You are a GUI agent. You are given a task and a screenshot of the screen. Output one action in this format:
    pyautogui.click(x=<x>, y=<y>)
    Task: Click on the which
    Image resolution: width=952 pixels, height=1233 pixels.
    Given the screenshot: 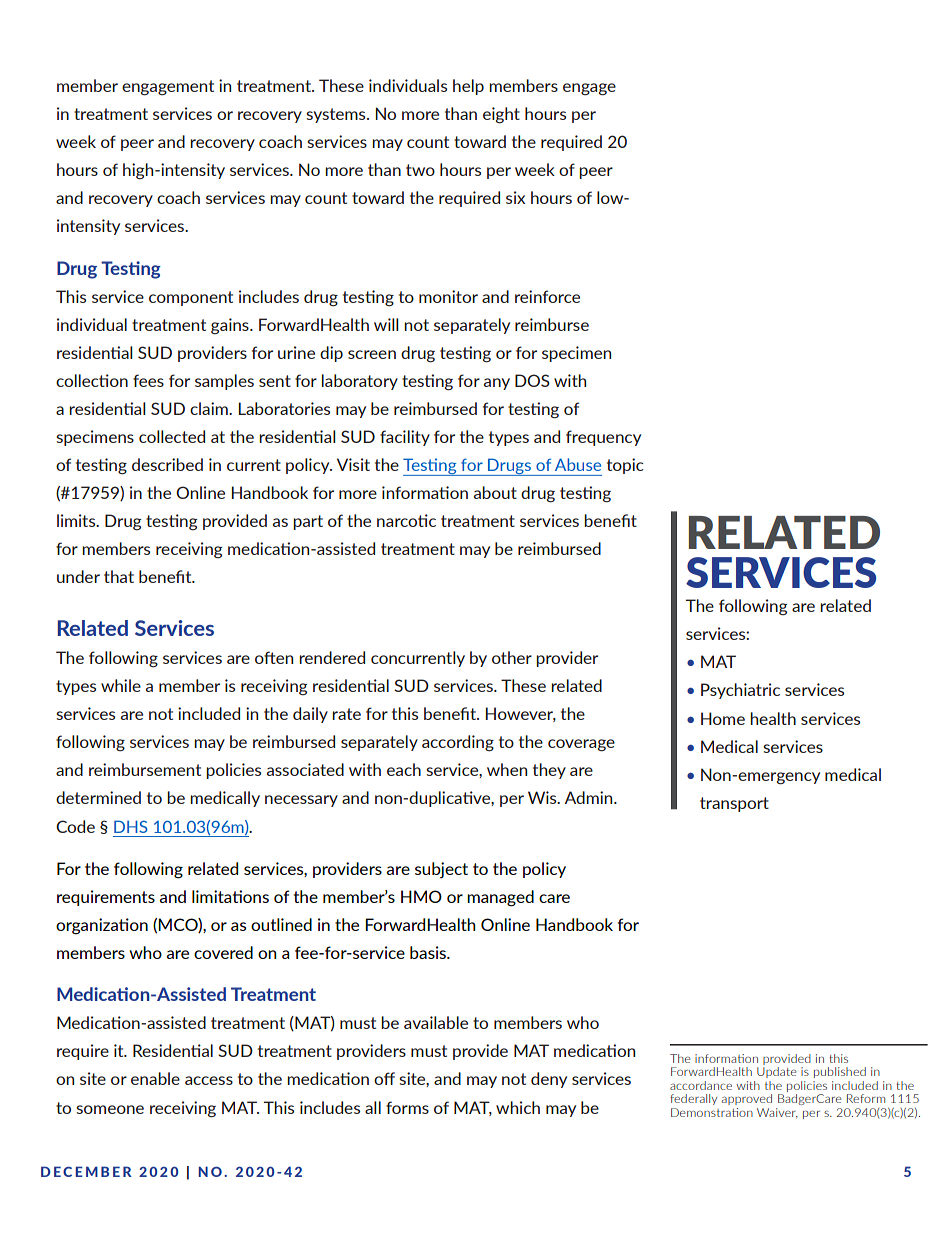 What is the action you would take?
    pyautogui.click(x=518, y=1107)
